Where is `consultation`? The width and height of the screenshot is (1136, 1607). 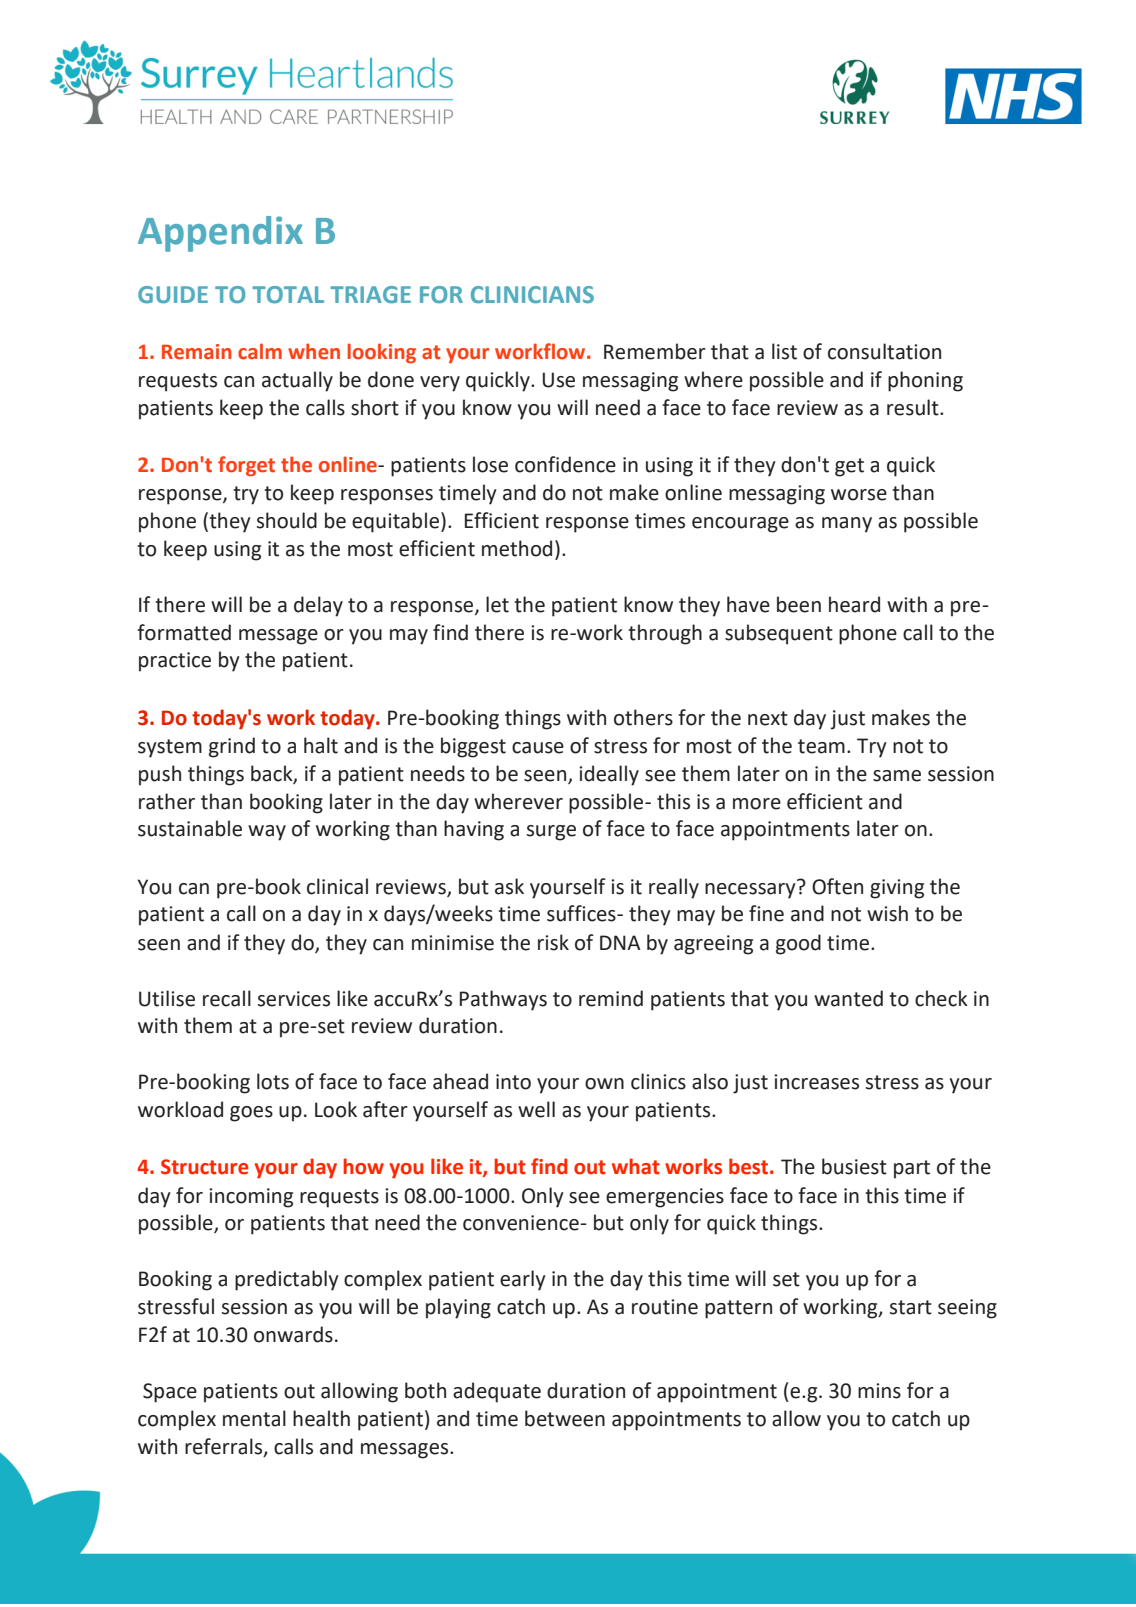 consultation is located at coordinates (884, 351).
